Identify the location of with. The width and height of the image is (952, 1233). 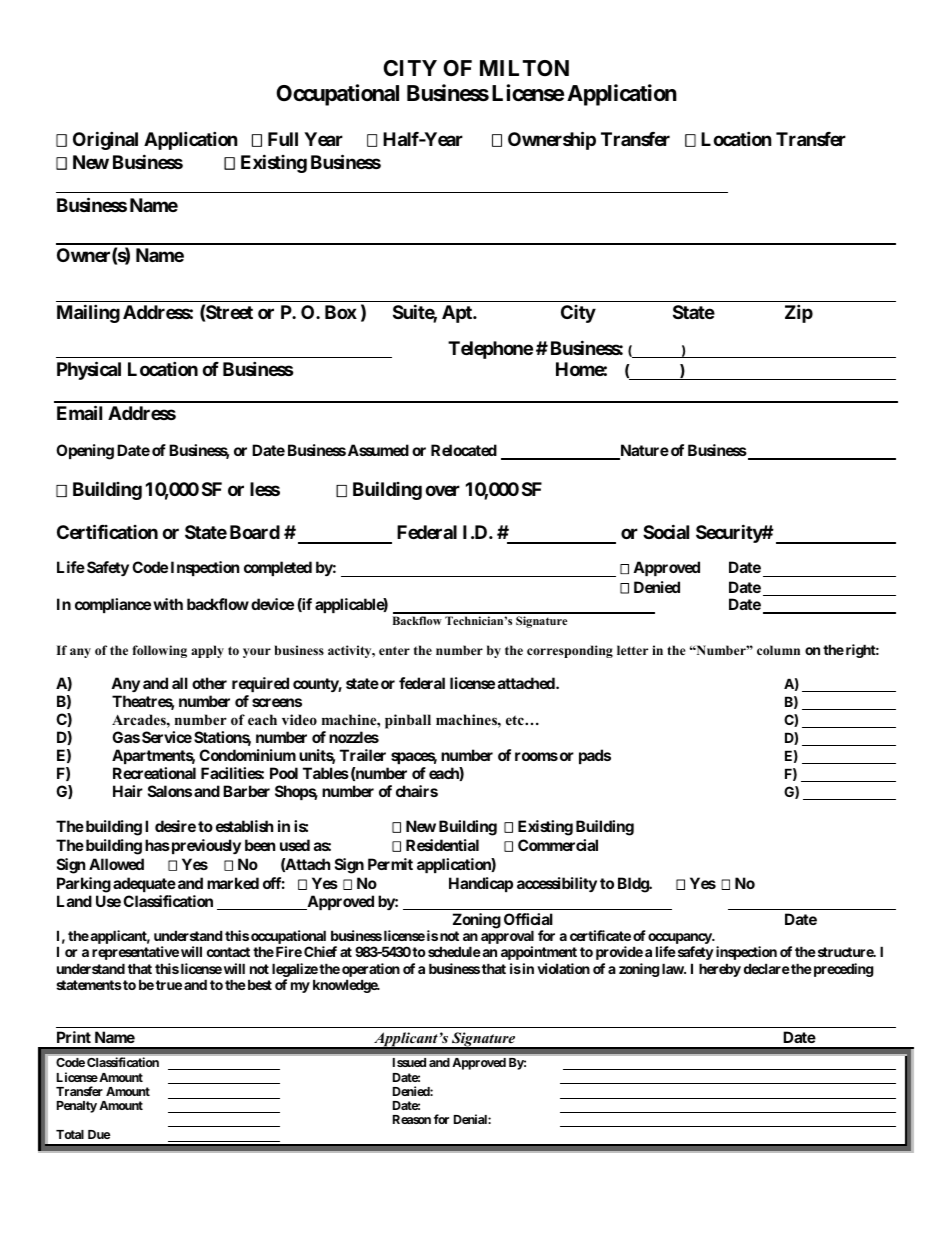
(168, 604).
